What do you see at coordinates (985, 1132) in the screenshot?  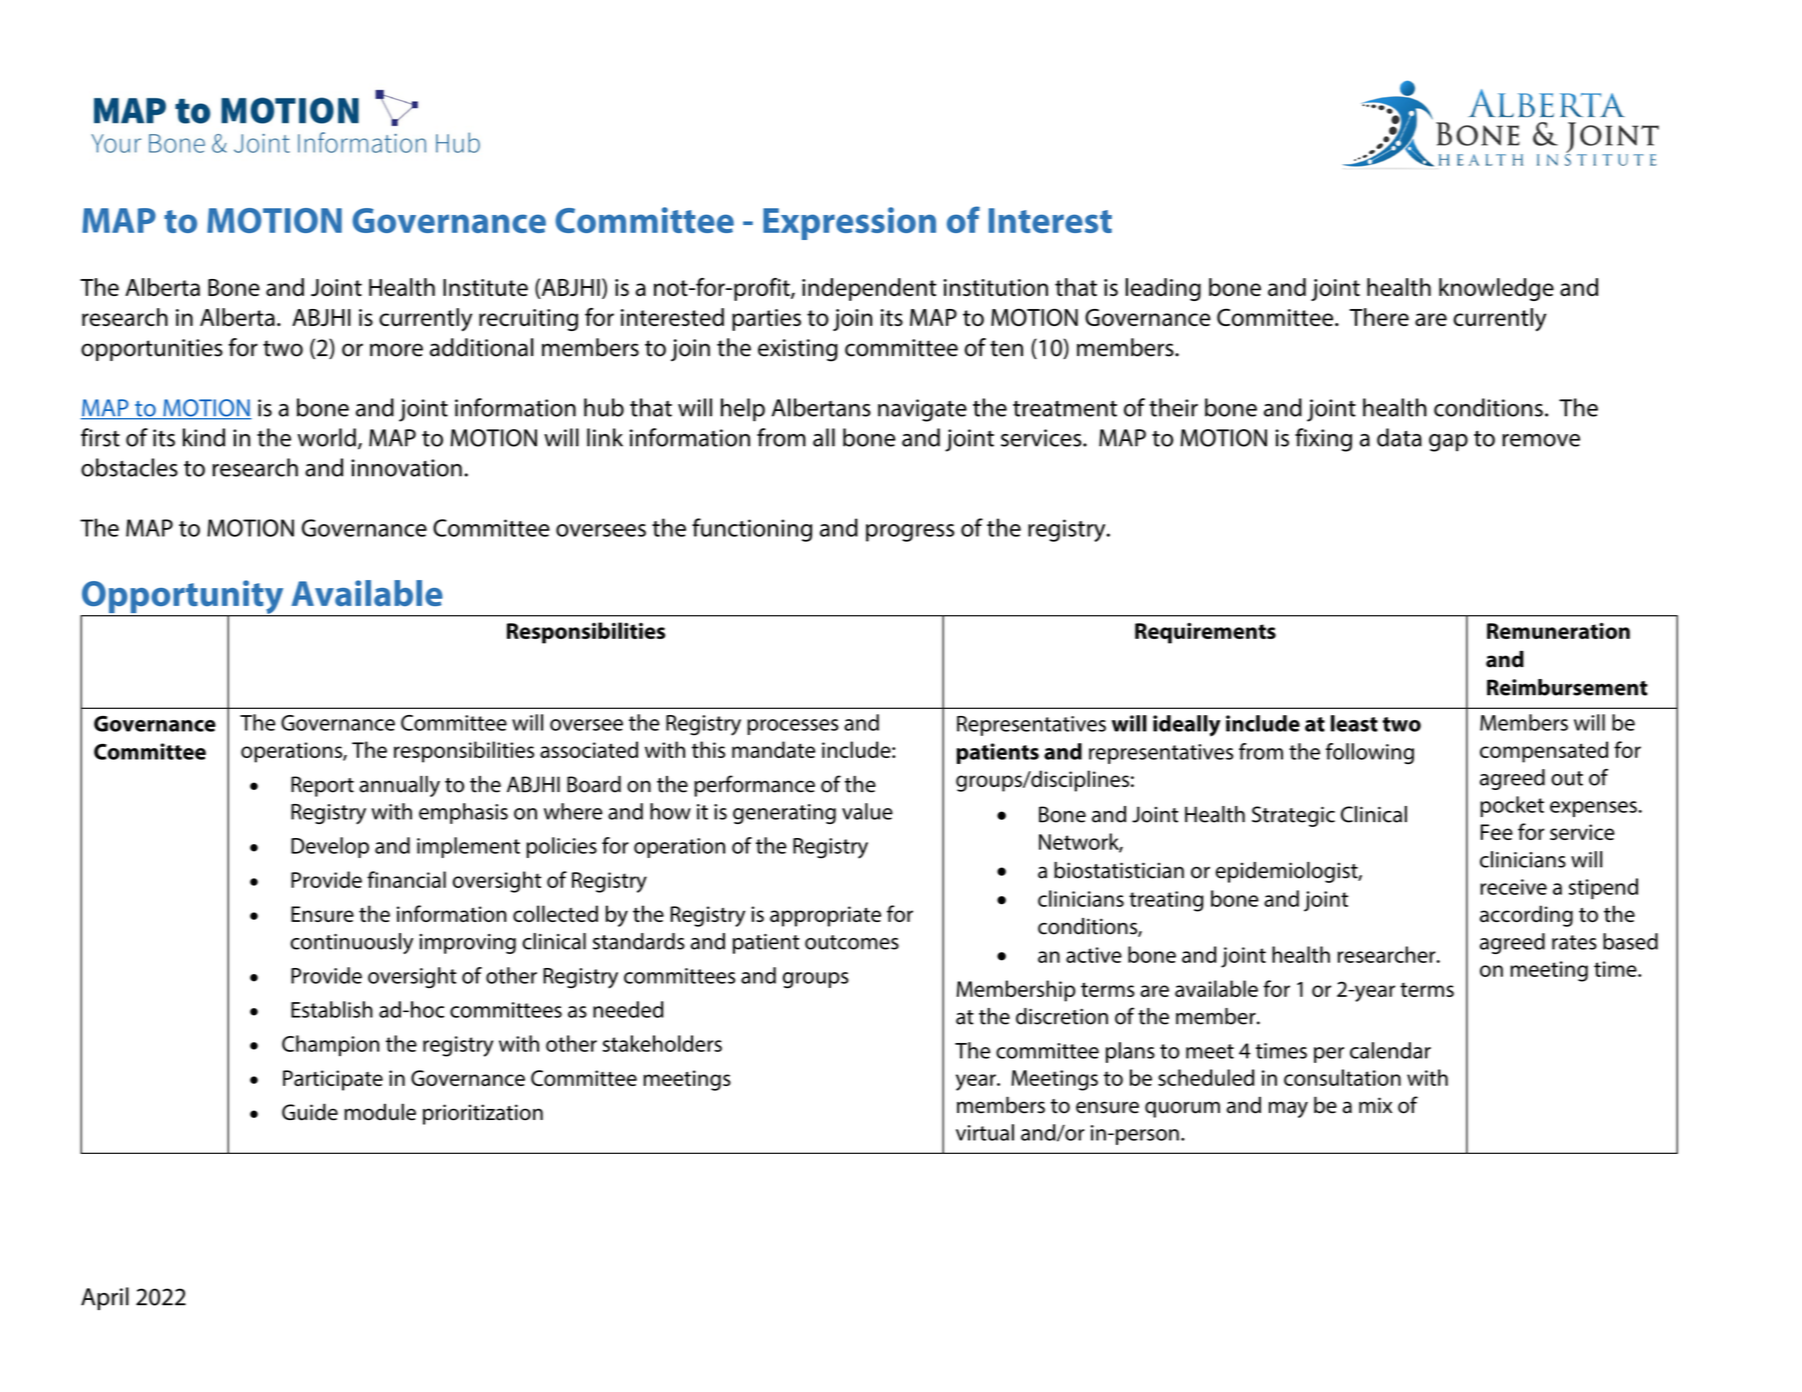 I see `virtual` at bounding box center [985, 1132].
